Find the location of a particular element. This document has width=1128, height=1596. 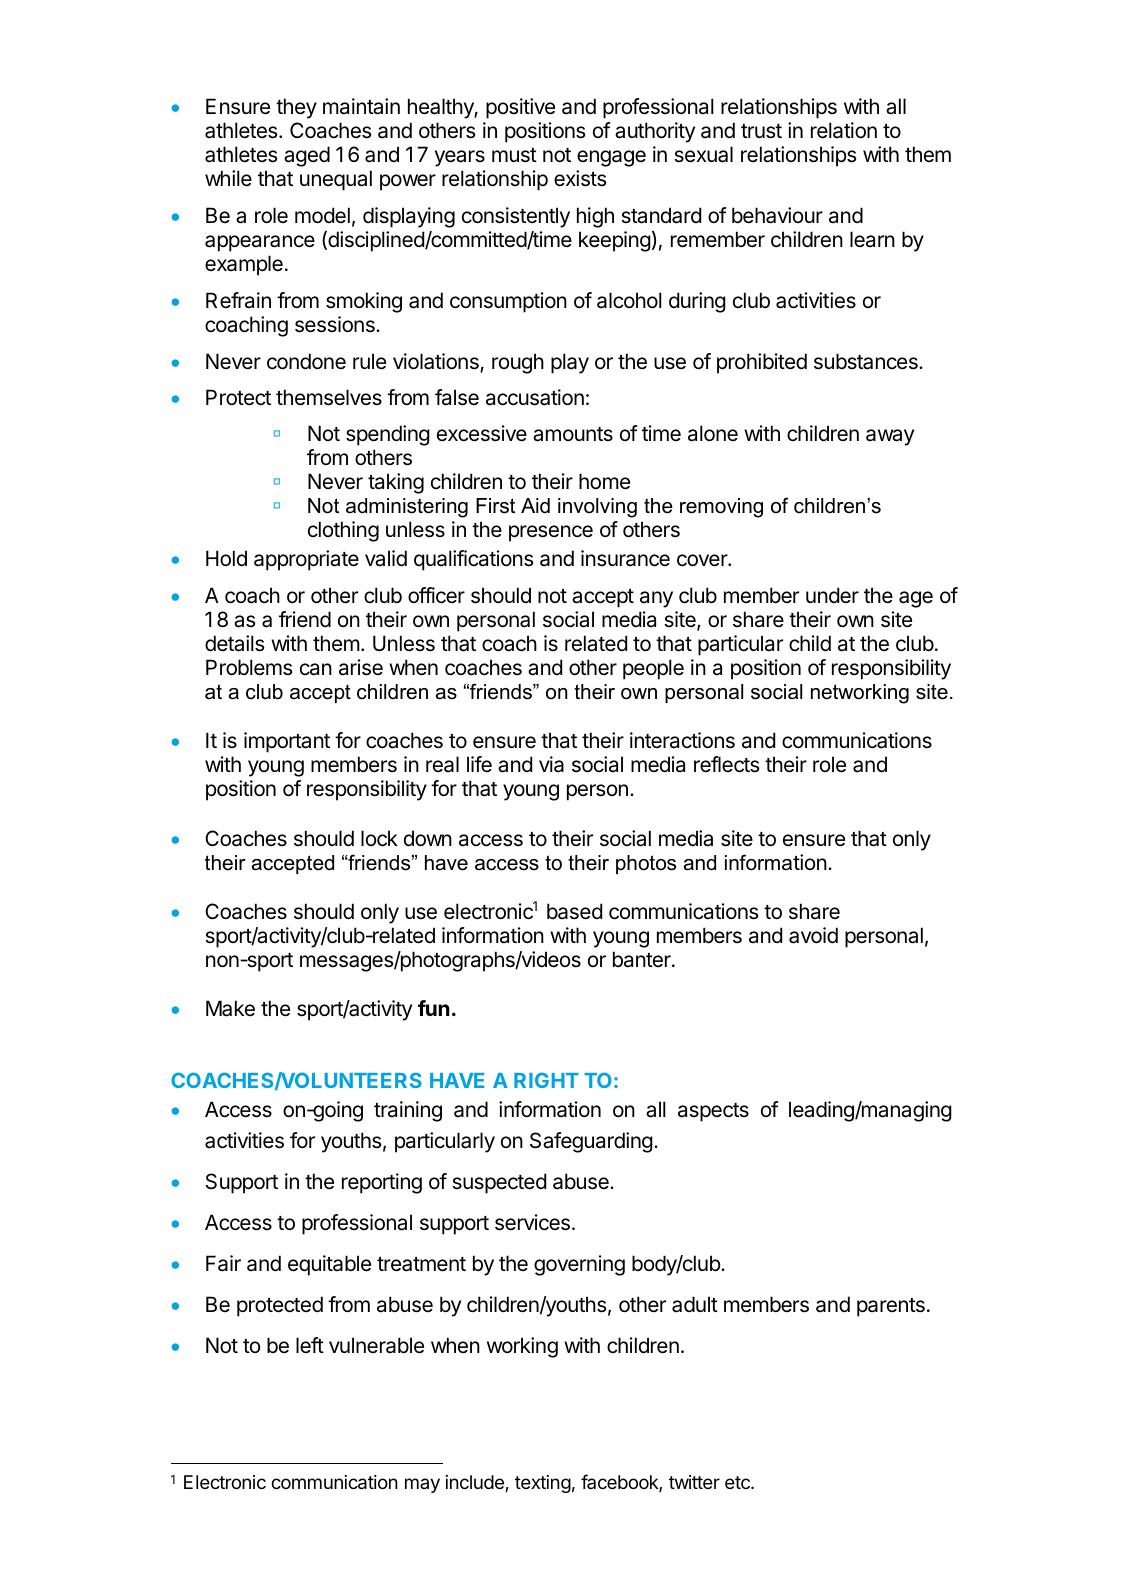

appropriate is located at coordinates (306, 560).
